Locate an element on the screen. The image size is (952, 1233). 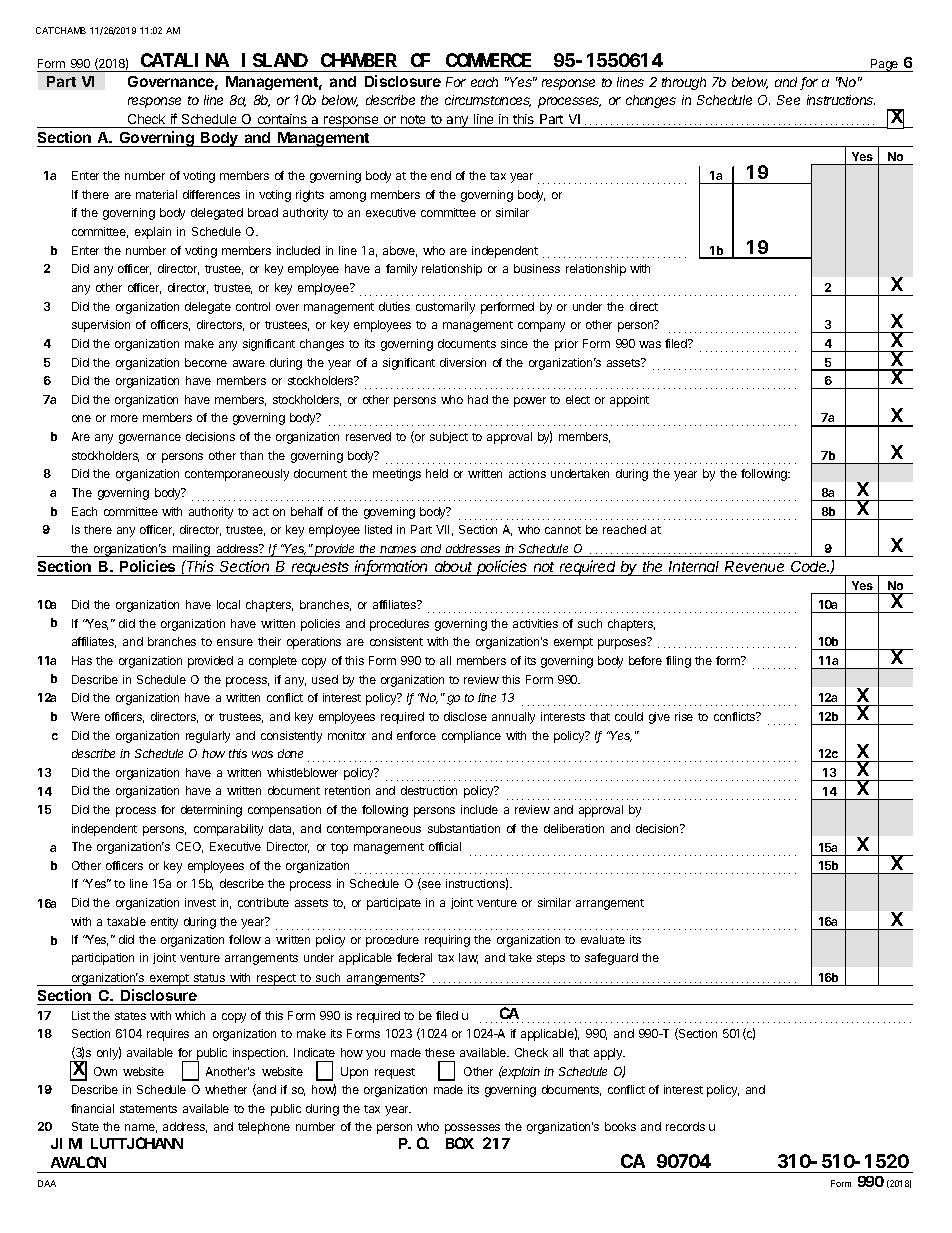
customarily is located at coordinates (445, 308).
